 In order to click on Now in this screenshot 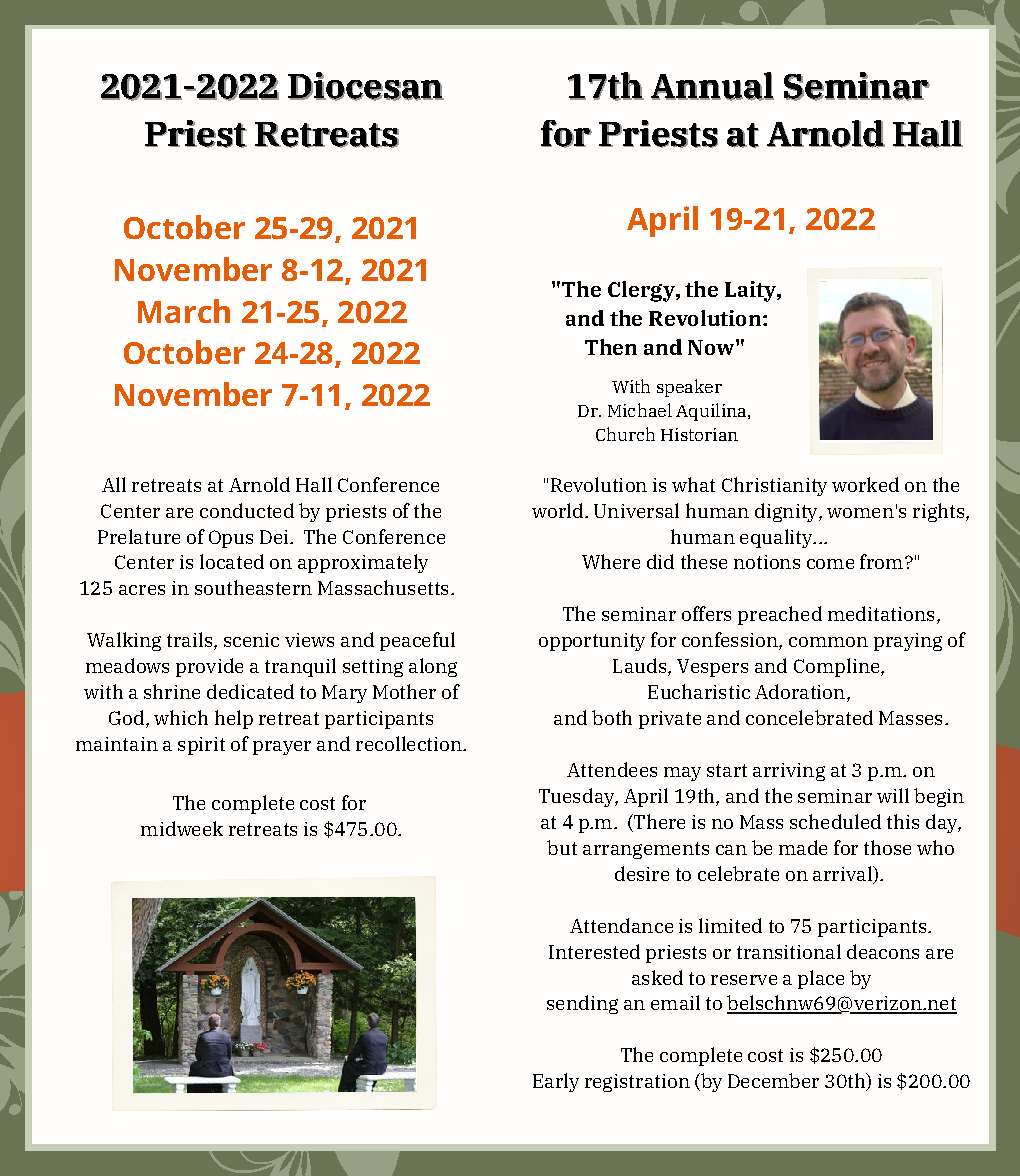, I will do `click(712, 347)`.
